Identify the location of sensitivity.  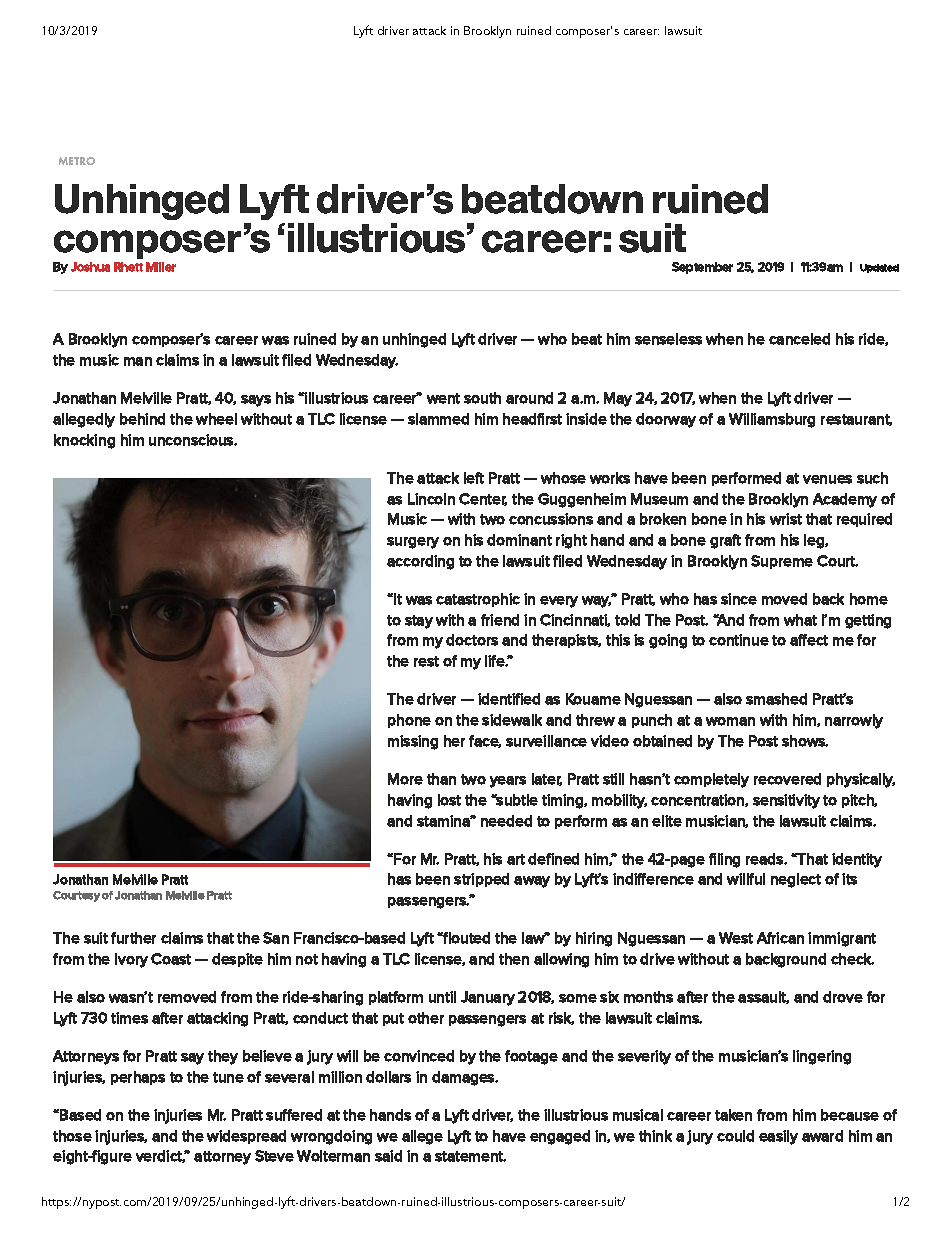
(786, 801).
